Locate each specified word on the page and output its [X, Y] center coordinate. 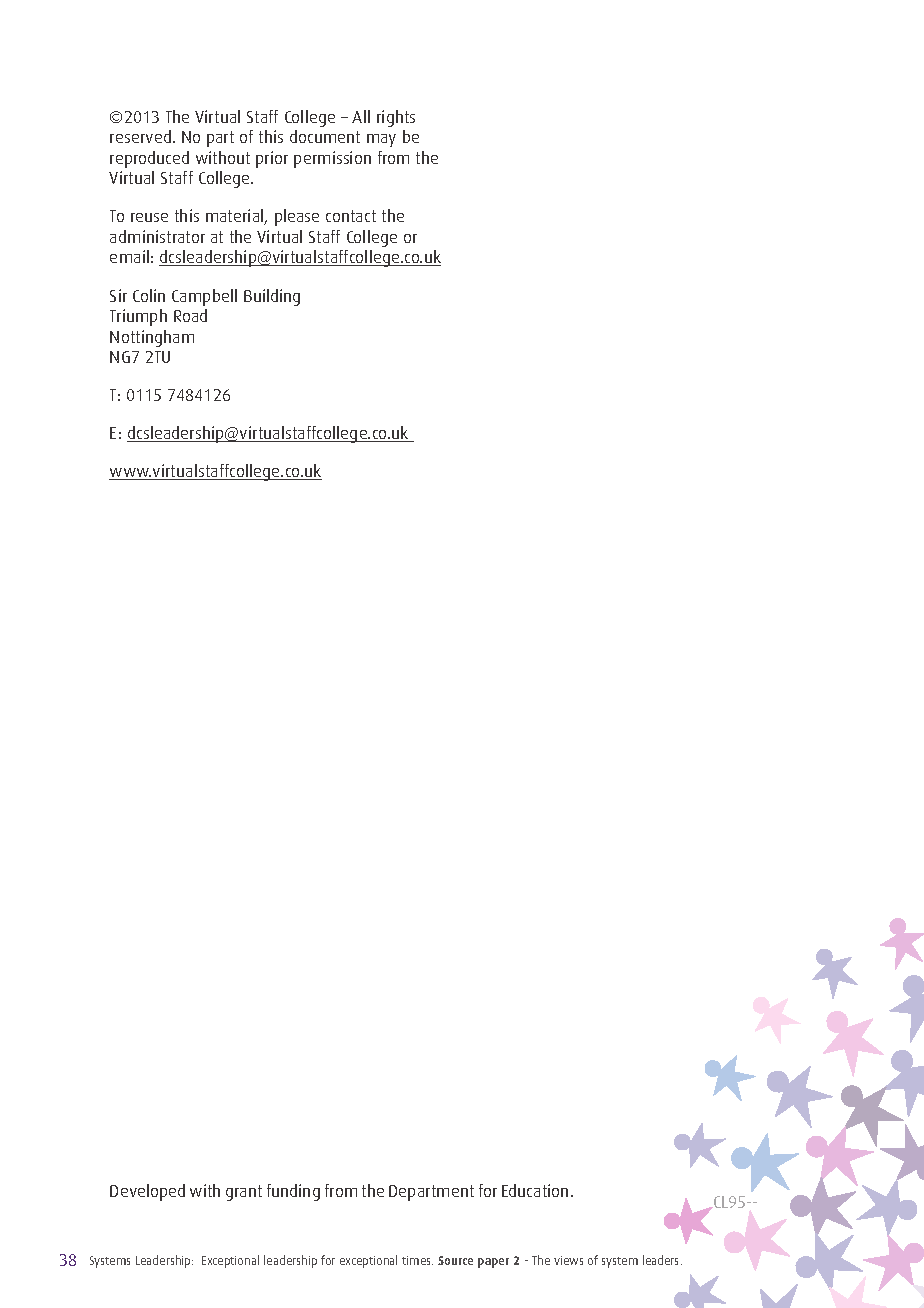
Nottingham [152, 338]
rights [396, 118]
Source [455, 1260]
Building [272, 297]
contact [351, 216]
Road [190, 315]
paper [493, 1263]
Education [535, 1190]
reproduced [149, 159]
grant [244, 1193]
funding [293, 1192]
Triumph [138, 317]
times [417, 1260]
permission [332, 159]
